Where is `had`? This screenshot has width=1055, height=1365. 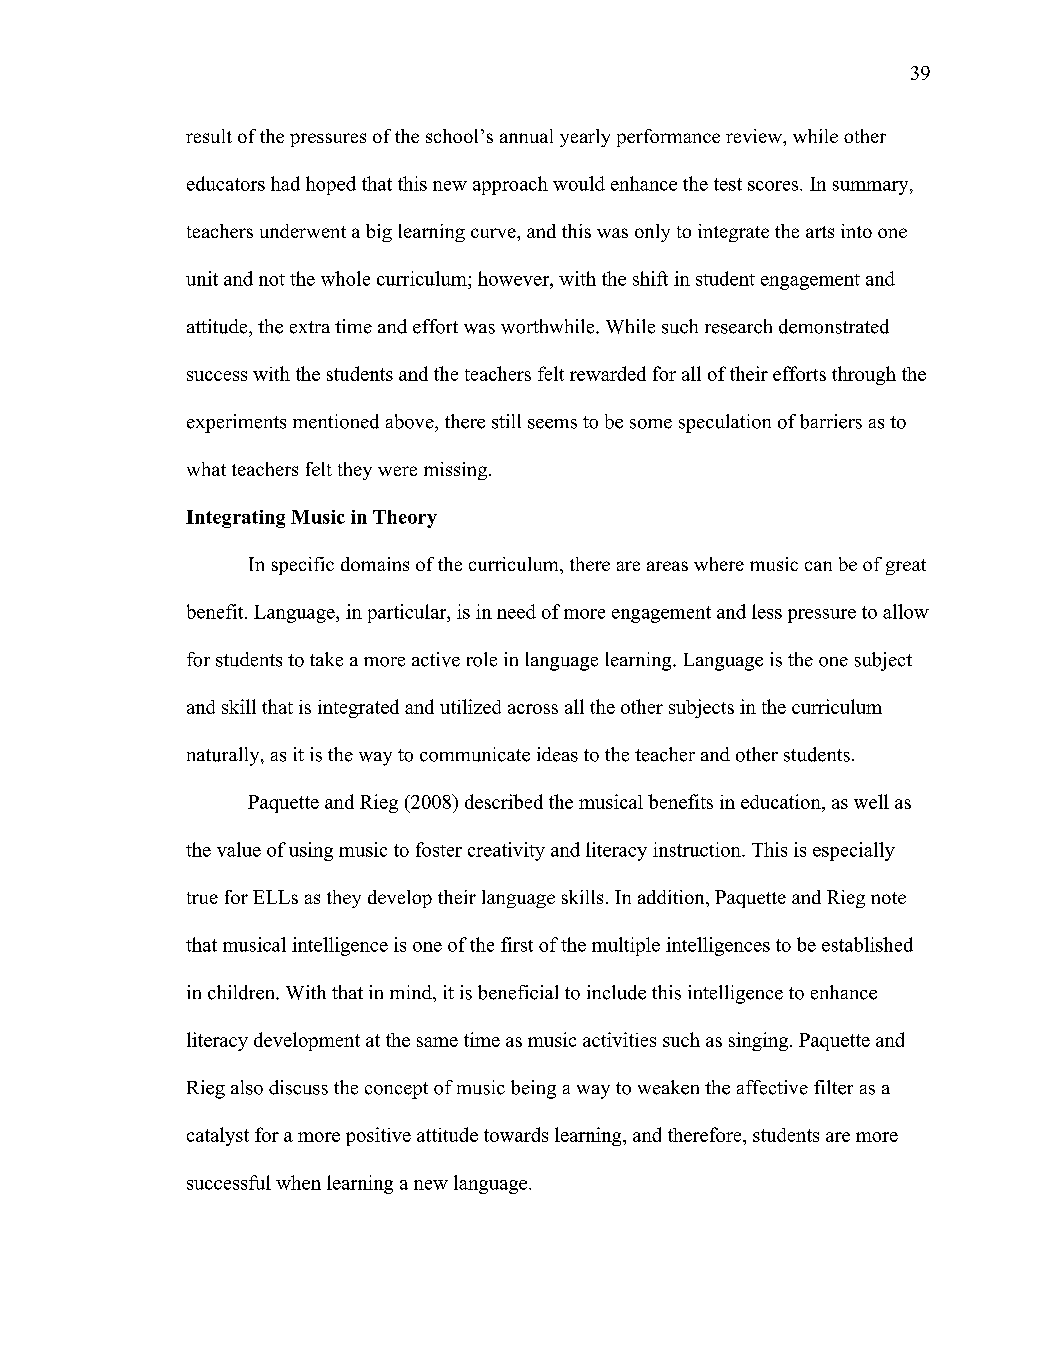 had is located at coordinates (285, 183).
